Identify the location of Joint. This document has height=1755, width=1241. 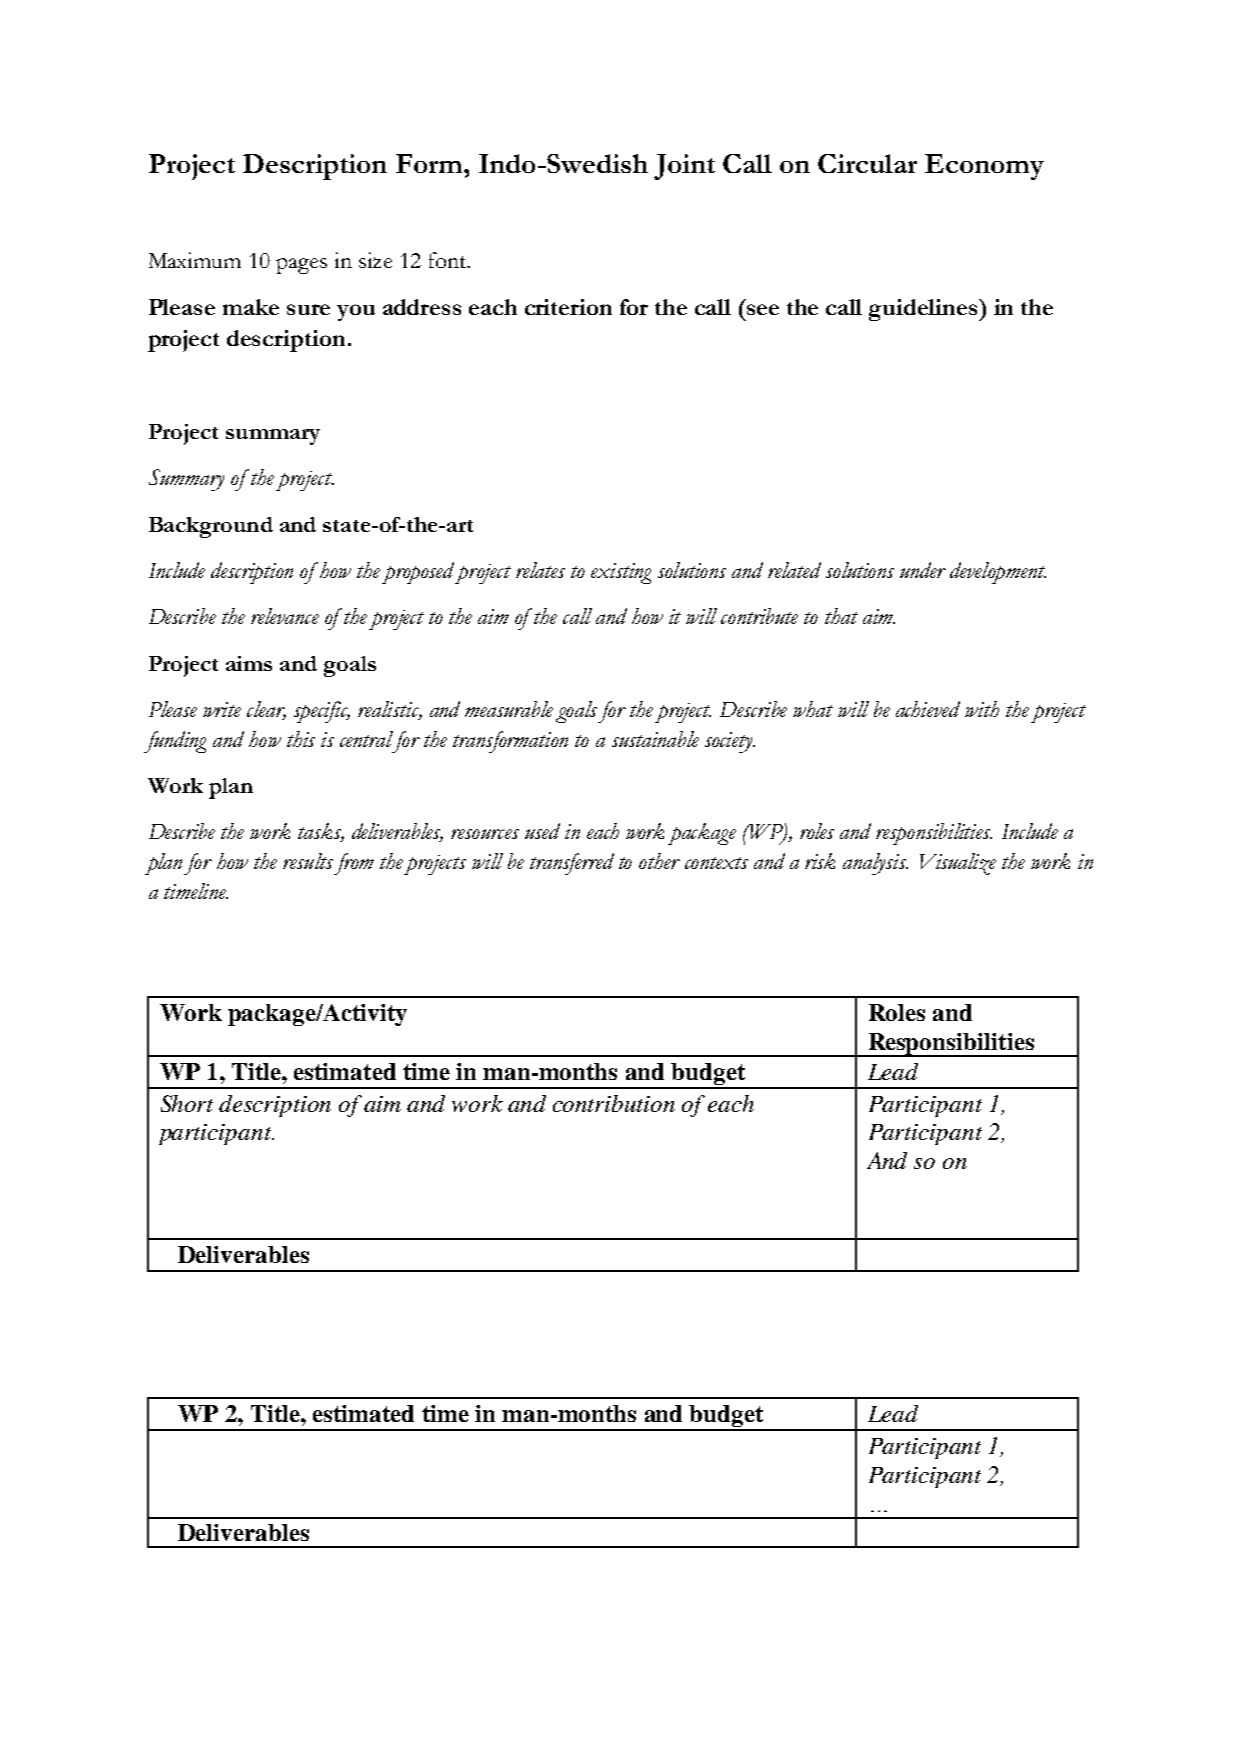
(684, 167).
